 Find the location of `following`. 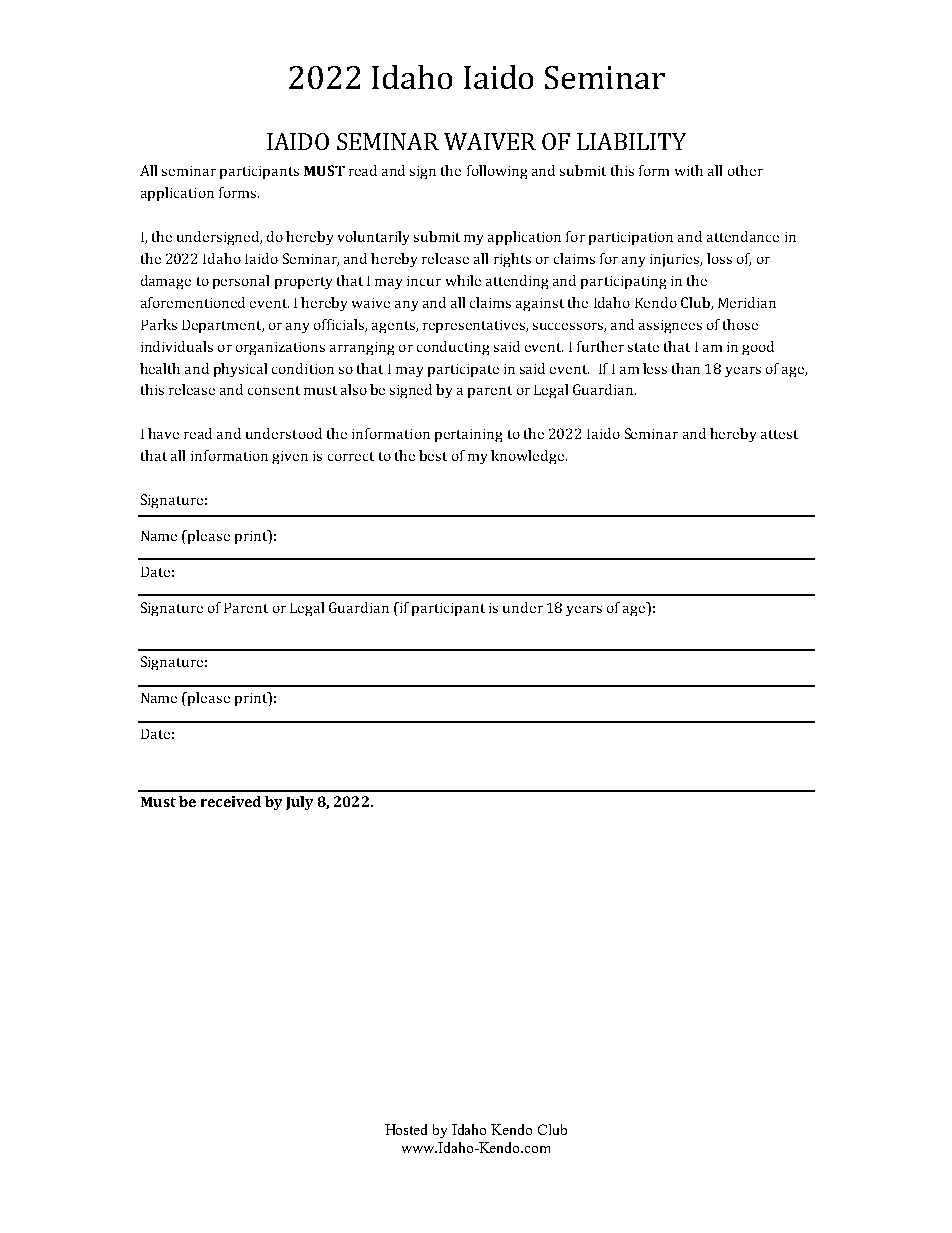

following is located at coordinates (497, 172).
